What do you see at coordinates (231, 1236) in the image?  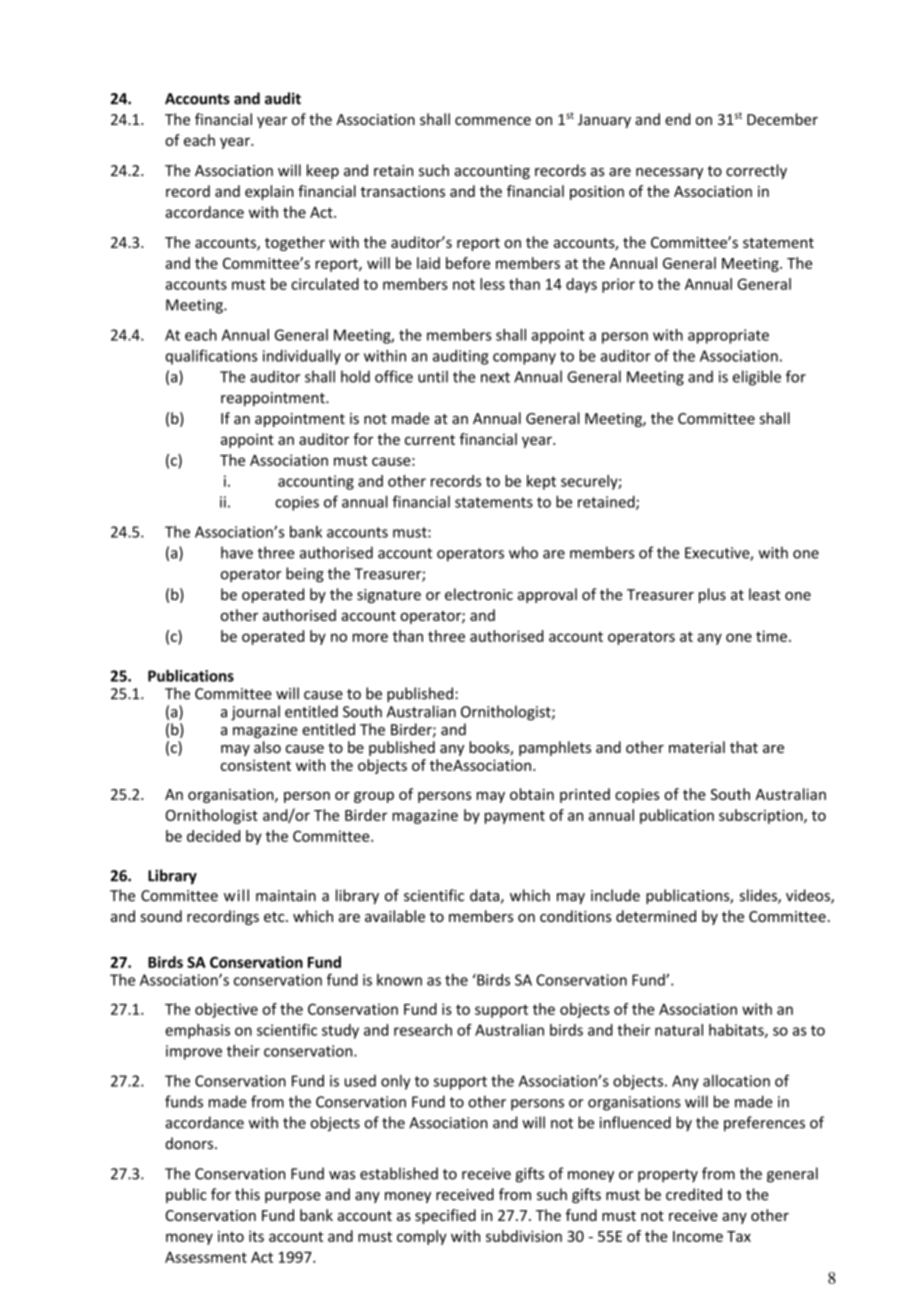 I see `into` at bounding box center [231, 1236].
